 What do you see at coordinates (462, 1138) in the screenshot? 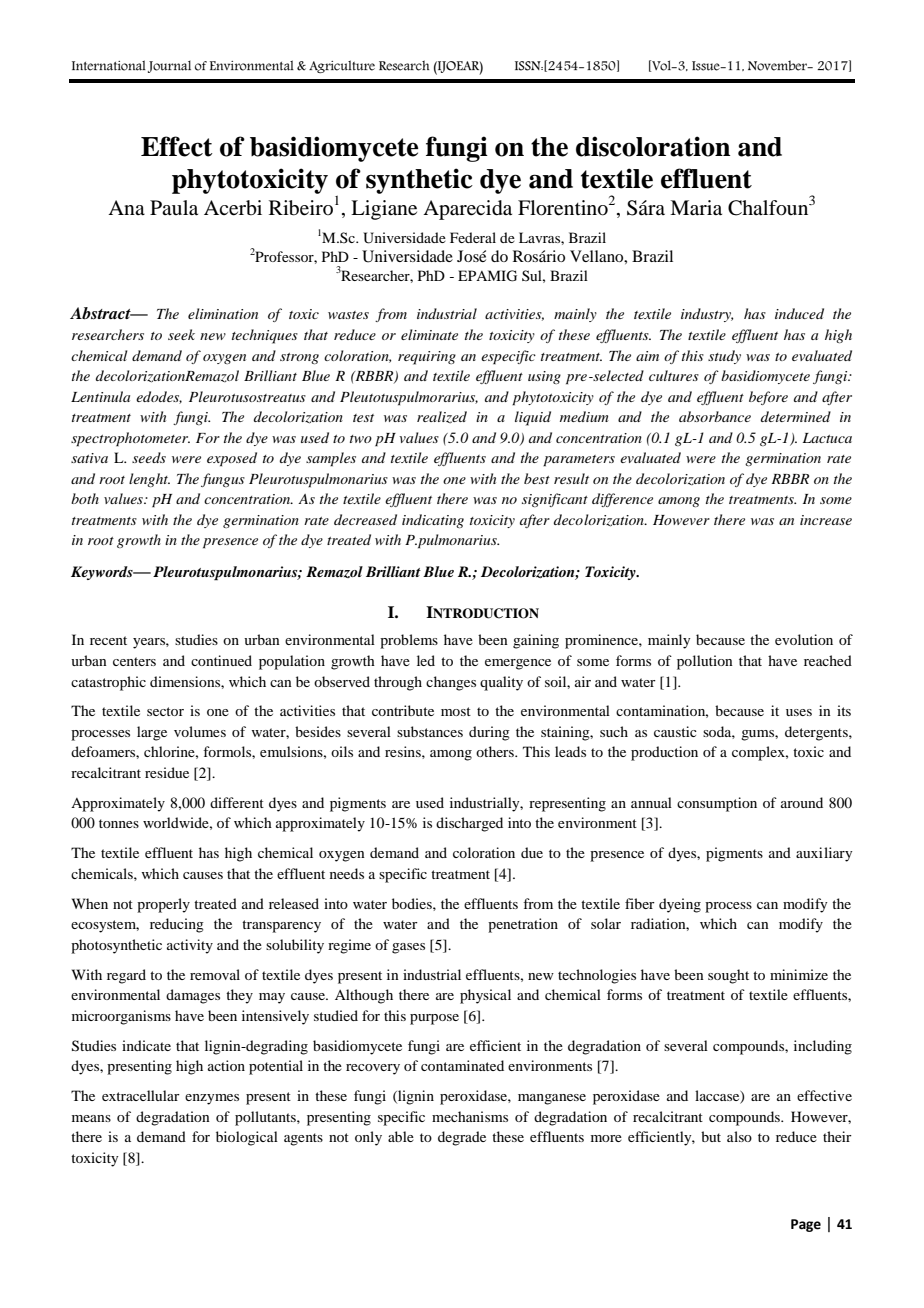
I see `degrade` at bounding box center [462, 1138].
